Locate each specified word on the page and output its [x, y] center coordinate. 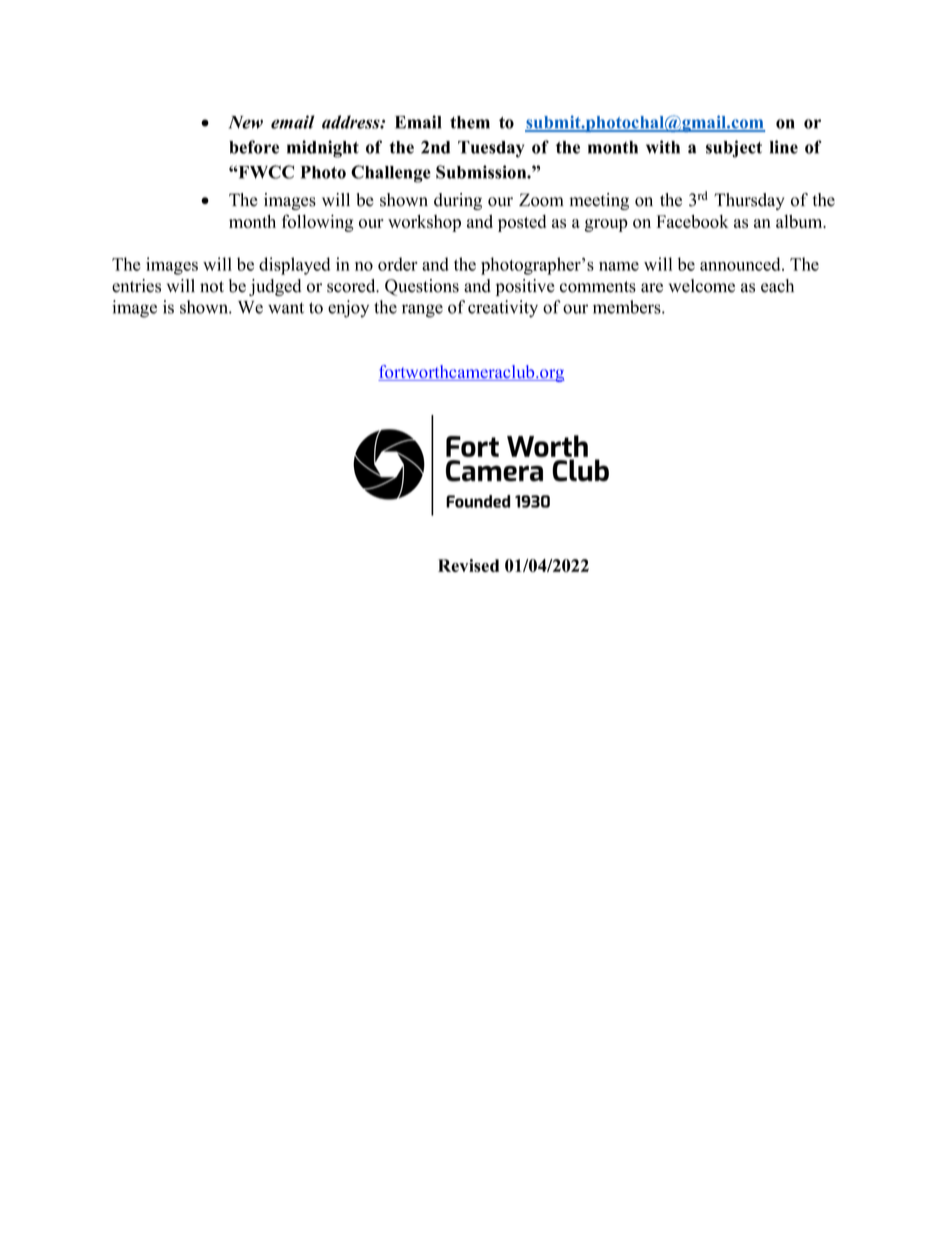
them [470, 122]
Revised [468, 565]
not [212, 287]
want [286, 308]
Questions [422, 287]
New [246, 122]
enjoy [348, 309]
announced [741, 264]
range [422, 311]
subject [734, 149]
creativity [503, 309]
